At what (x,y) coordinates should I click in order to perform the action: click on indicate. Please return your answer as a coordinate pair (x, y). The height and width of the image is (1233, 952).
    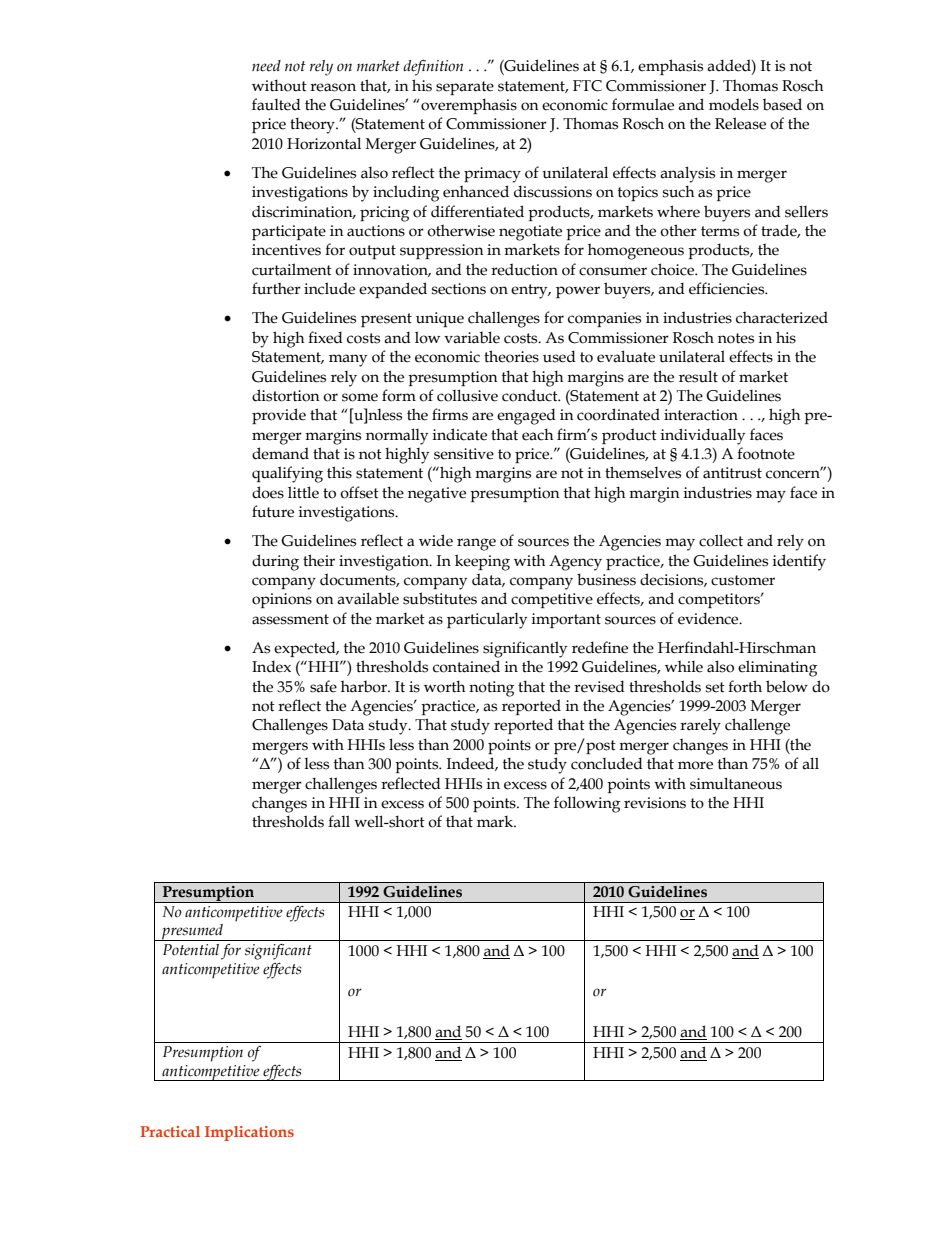
    Looking at the image, I should click on (460, 434).
